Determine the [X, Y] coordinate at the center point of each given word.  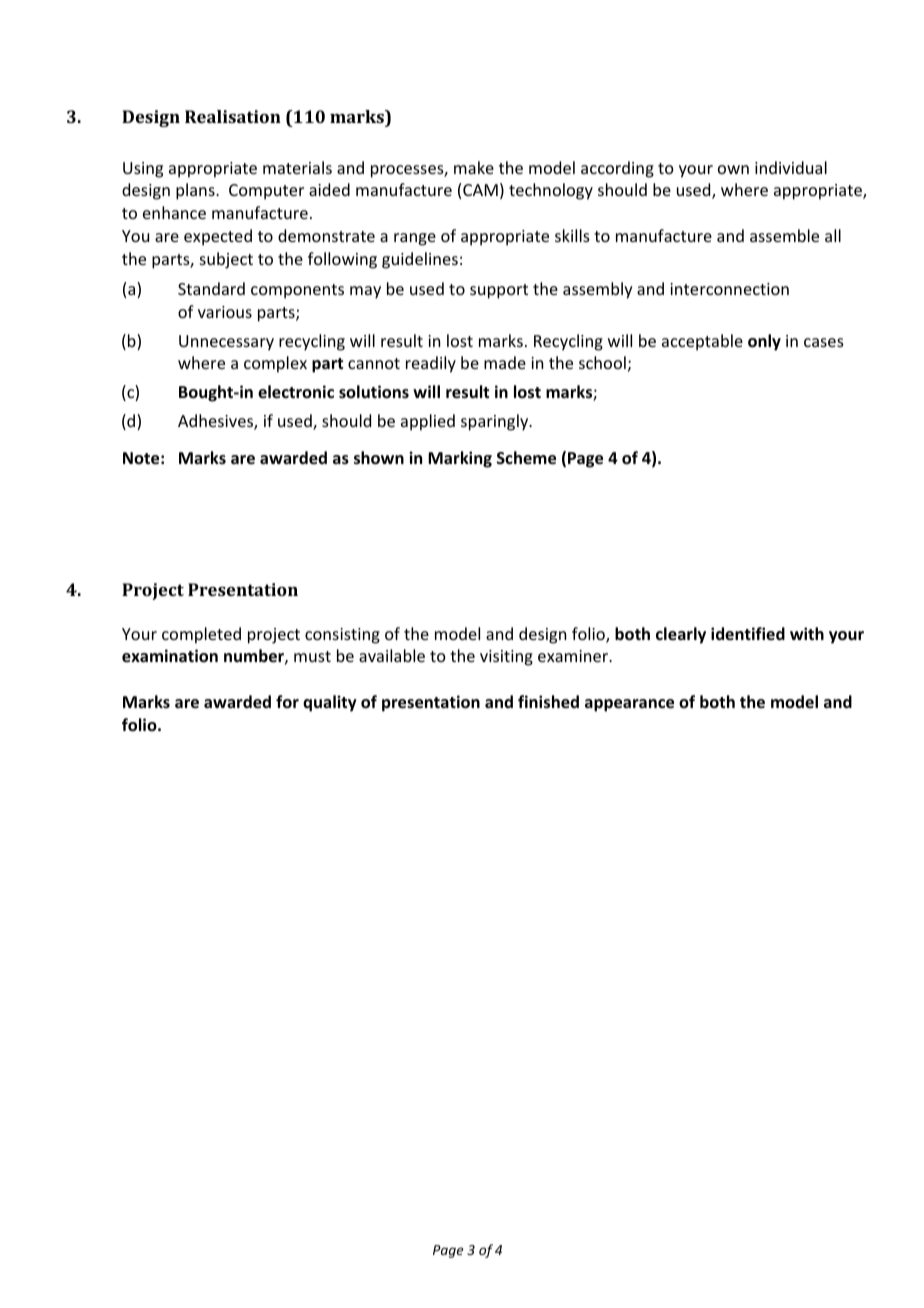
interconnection [729, 289]
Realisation [233, 116]
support [499, 291]
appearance [629, 705]
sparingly [496, 422]
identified [748, 633]
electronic [296, 392]
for [287, 701]
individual [791, 167]
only [764, 342]
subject [226, 260]
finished [548, 702]
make [474, 167]
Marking [460, 459]
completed [201, 635]
